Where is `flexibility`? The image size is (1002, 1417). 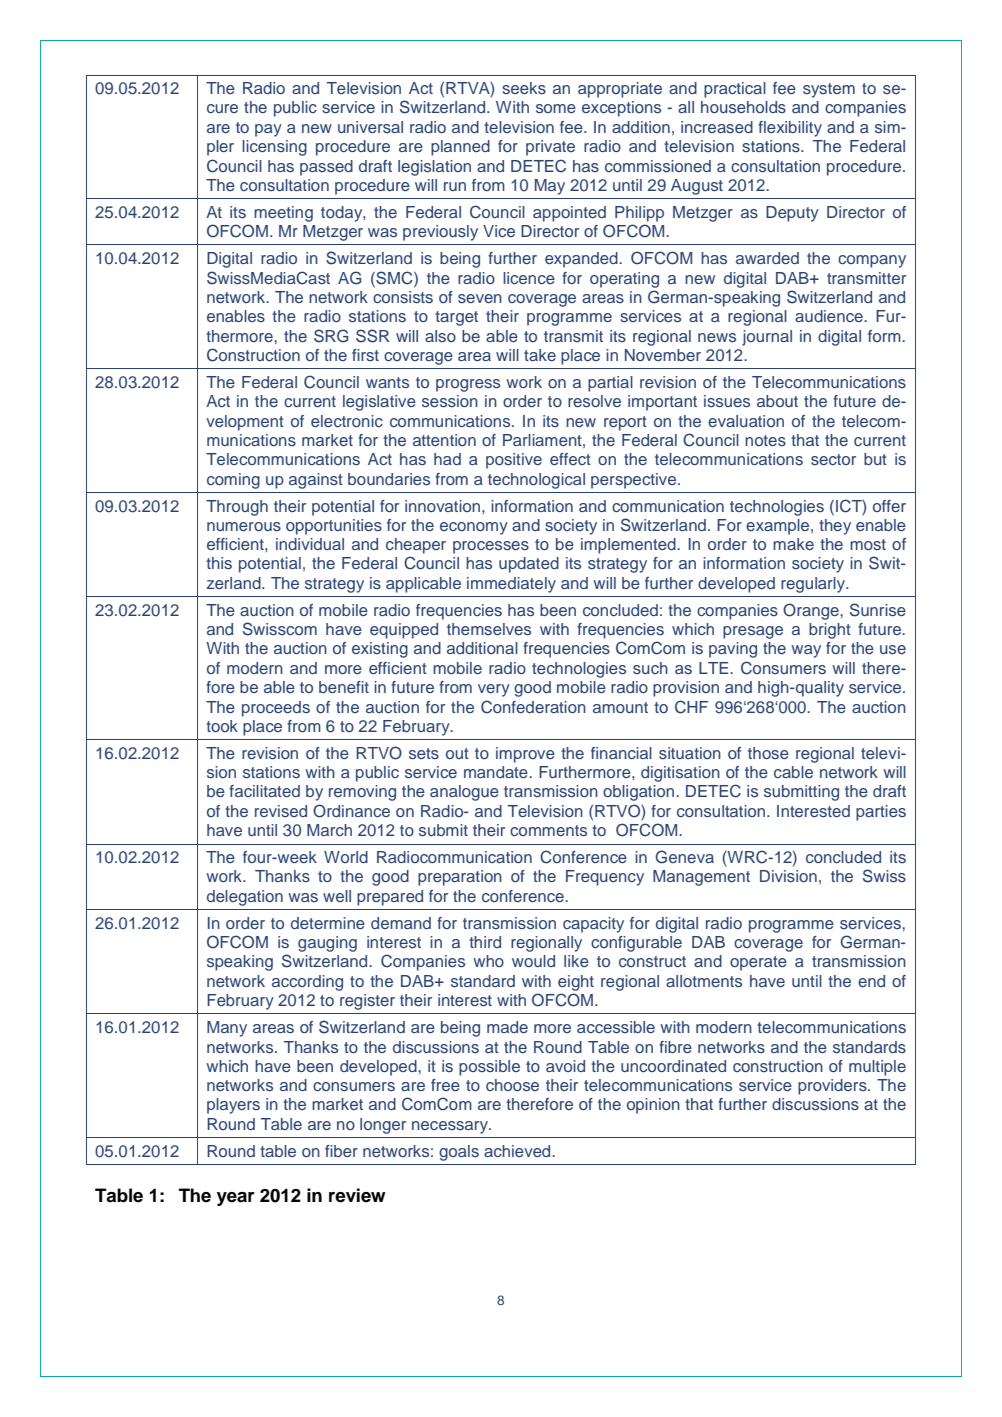 flexibility is located at coordinates (790, 129).
